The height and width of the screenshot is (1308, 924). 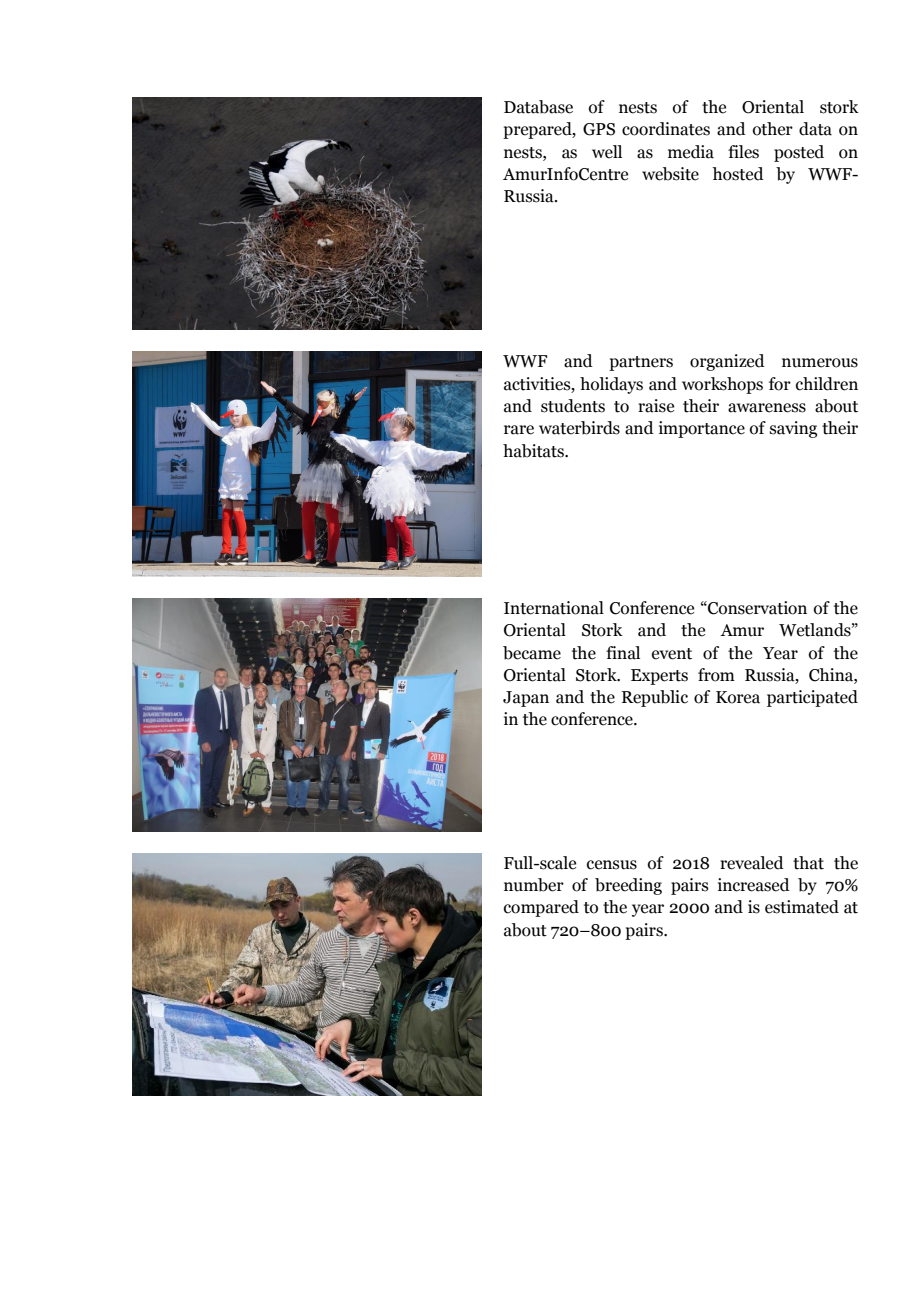 I want to click on number, so click(x=534, y=885).
